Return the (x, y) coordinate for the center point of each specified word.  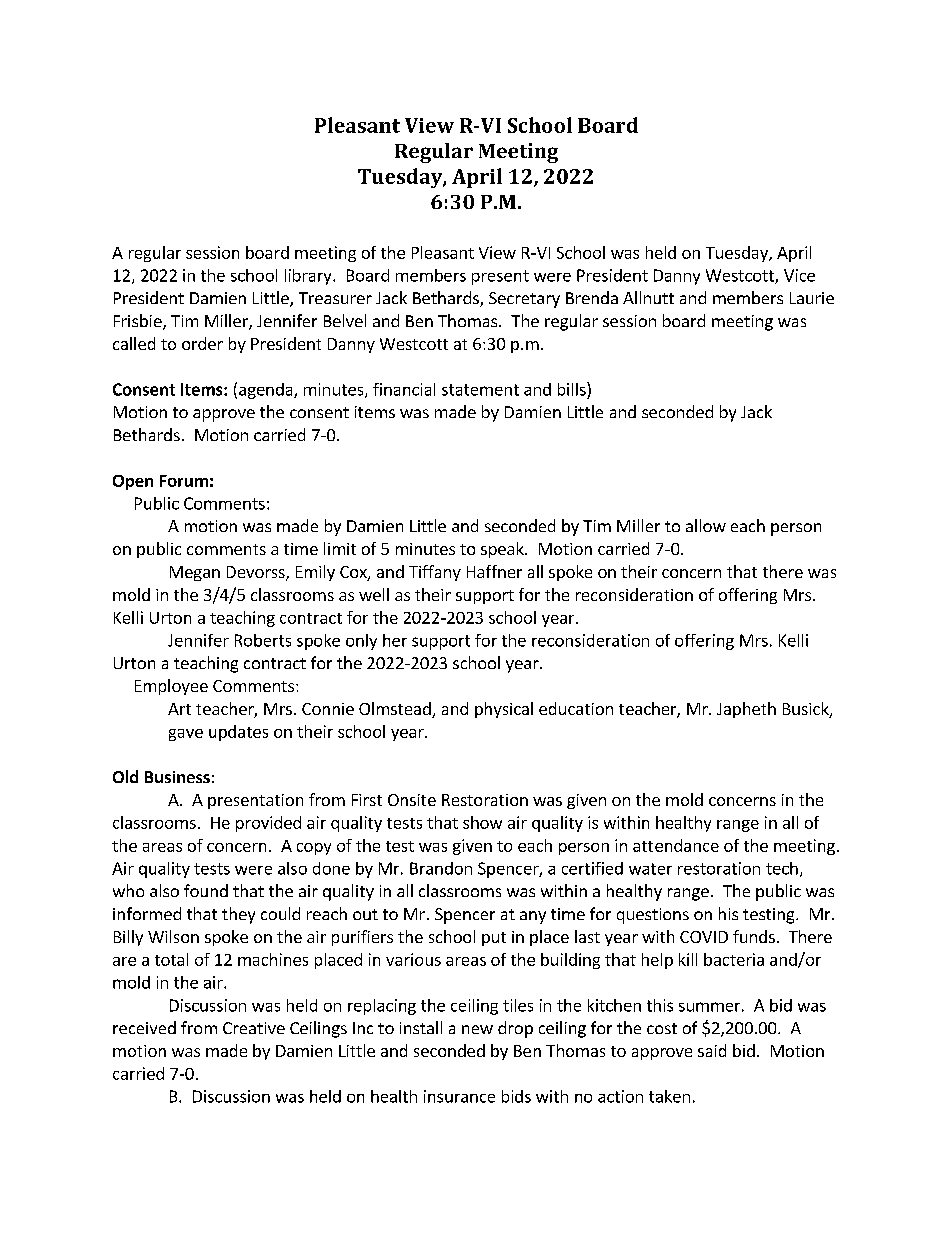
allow (706, 525)
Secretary (524, 300)
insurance (459, 1096)
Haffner (494, 571)
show (482, 822)
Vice (799, 275)
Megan (195, 573)
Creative (254, 1028)
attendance (676, 845)
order (202, 343)
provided (268, 824)
